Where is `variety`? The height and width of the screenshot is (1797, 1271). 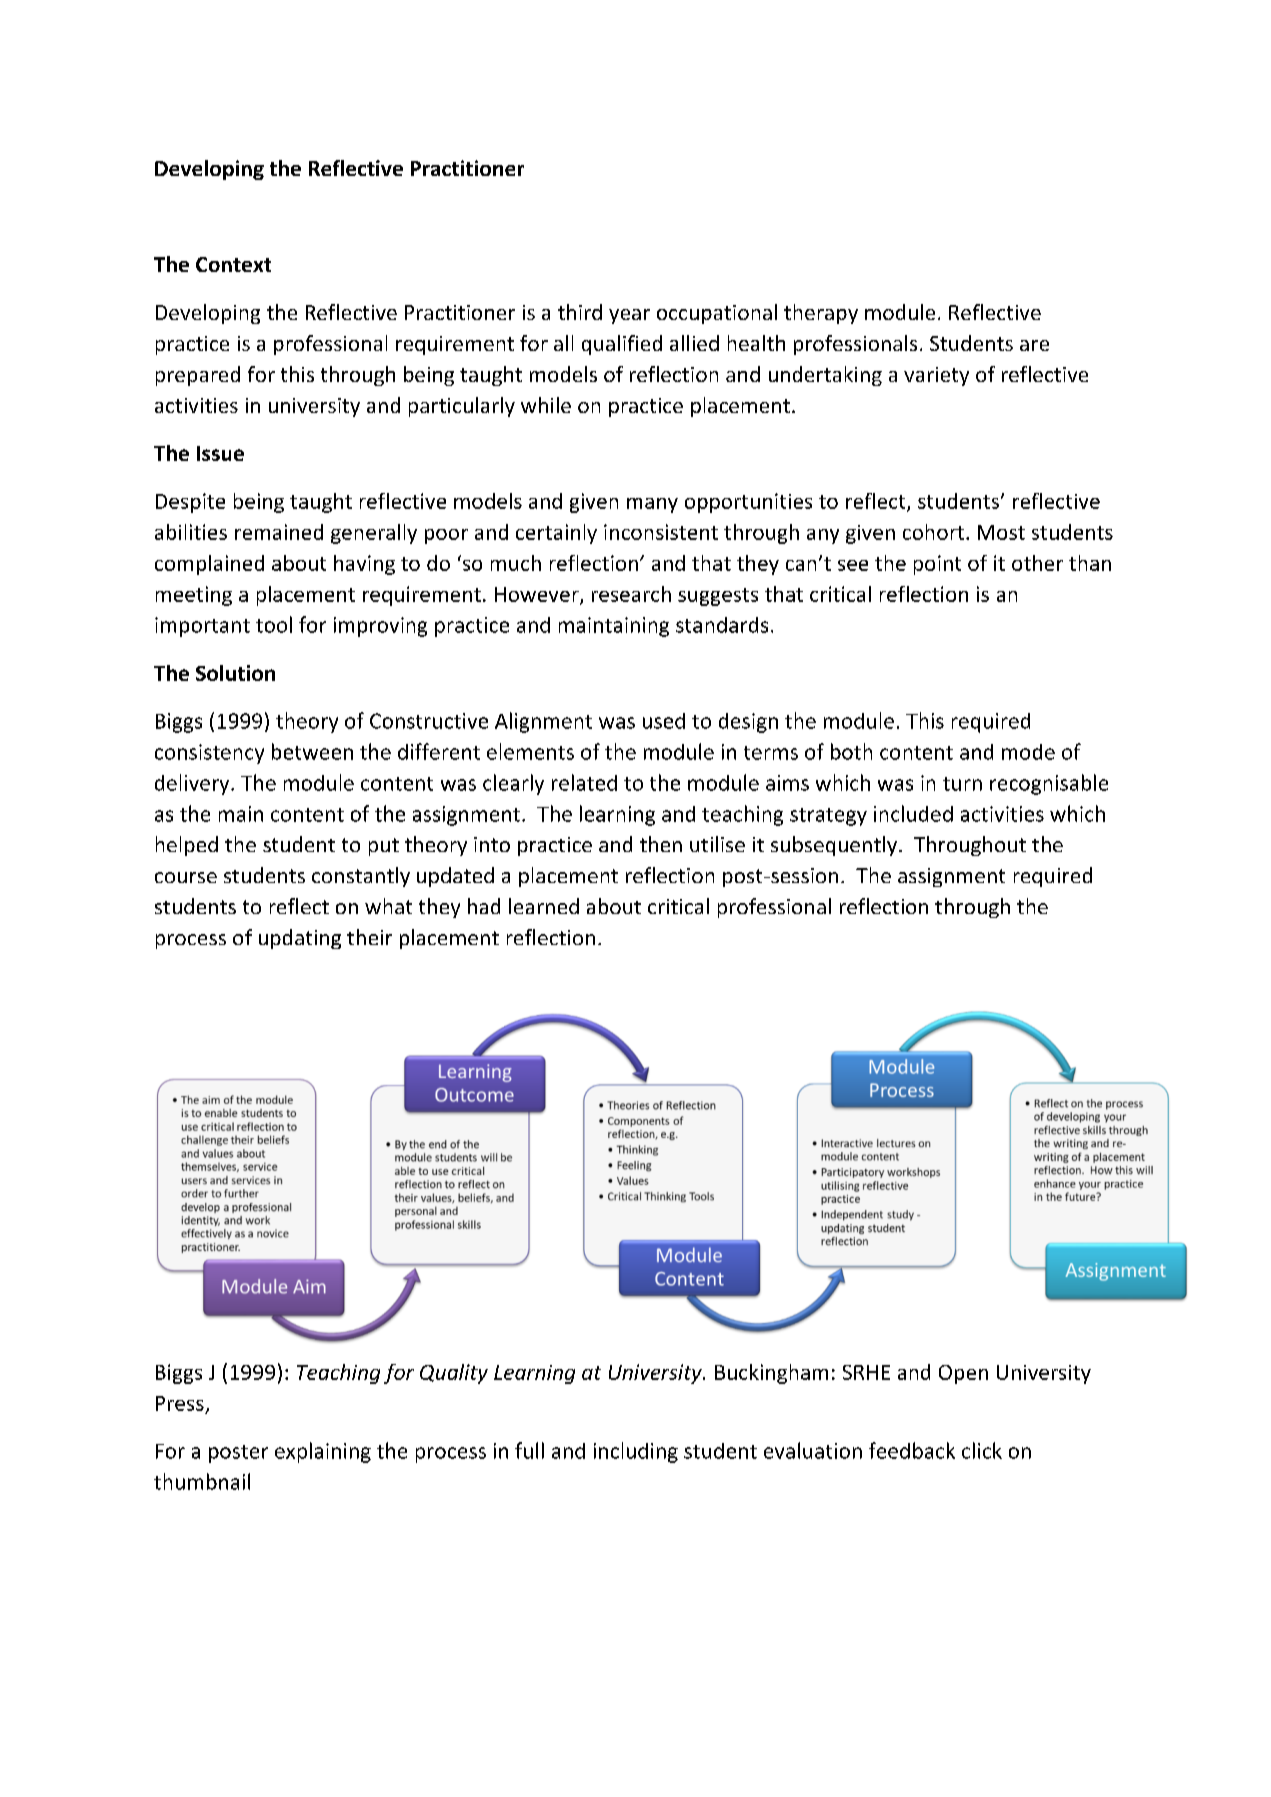
variety is located at coordinates (936, 376).
